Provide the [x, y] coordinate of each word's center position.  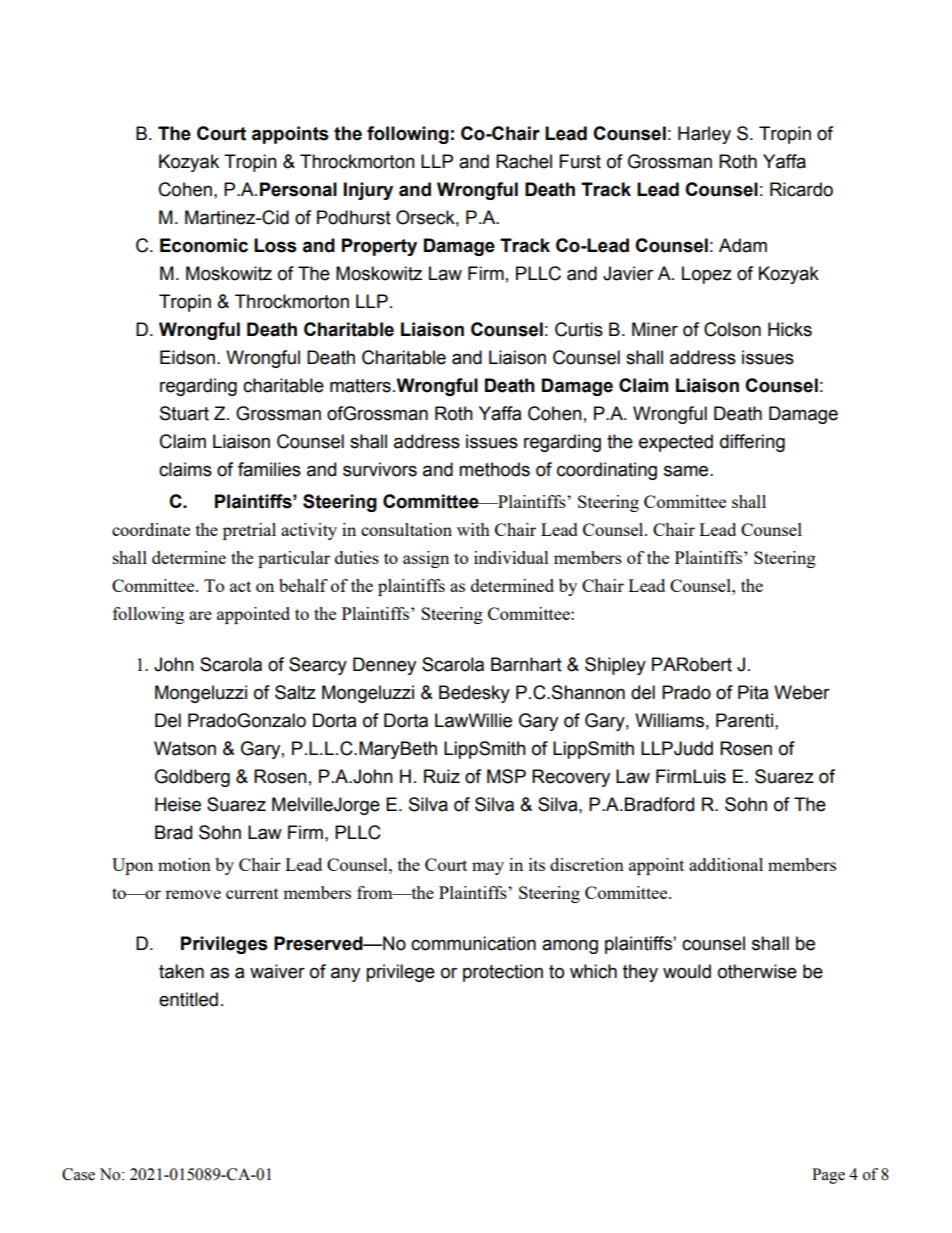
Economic [204, 245]
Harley [704, 135]
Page [828, 1176]
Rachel [524, 161]
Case [78, 1174]
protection [503, 973]
